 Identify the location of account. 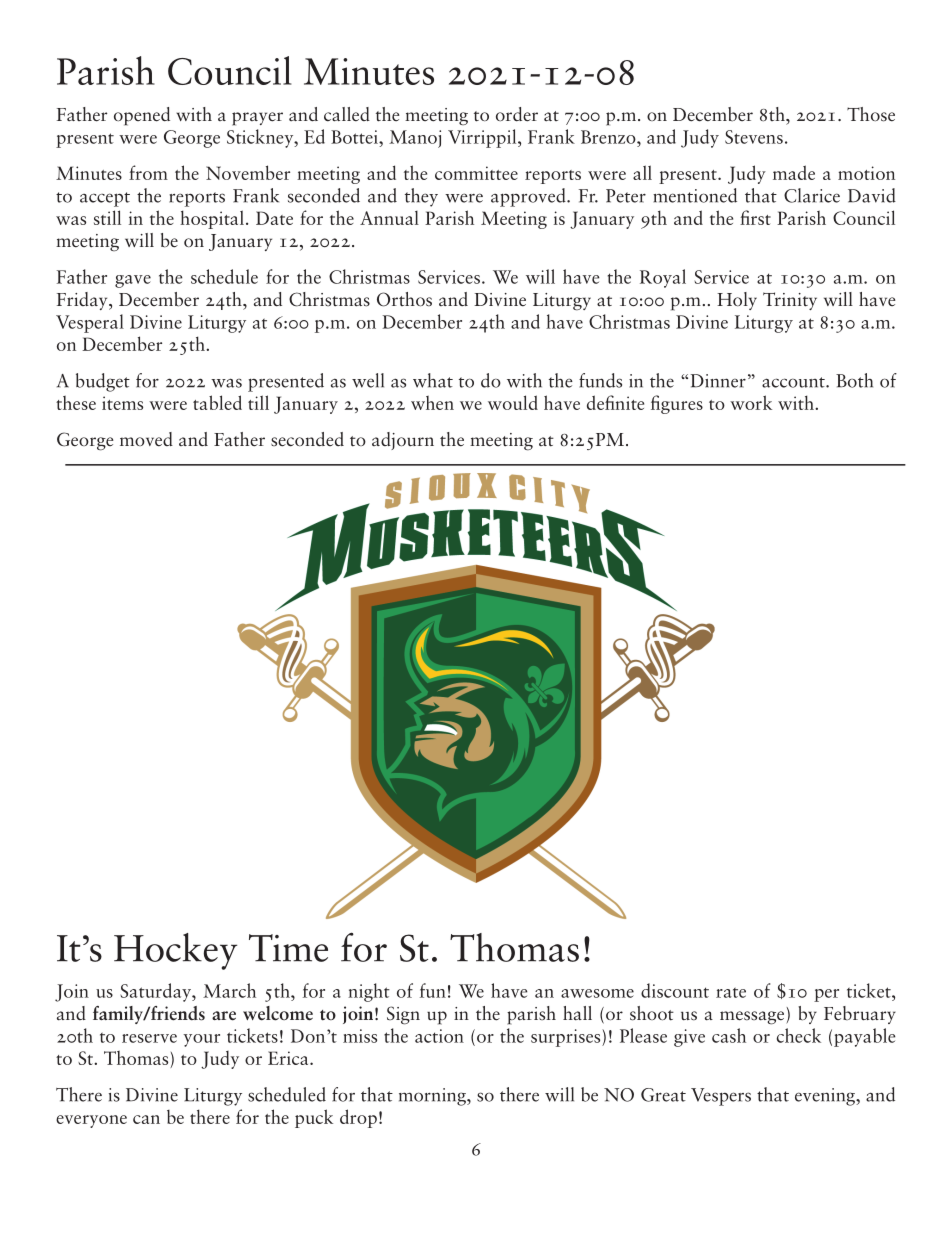
(794, 382).
